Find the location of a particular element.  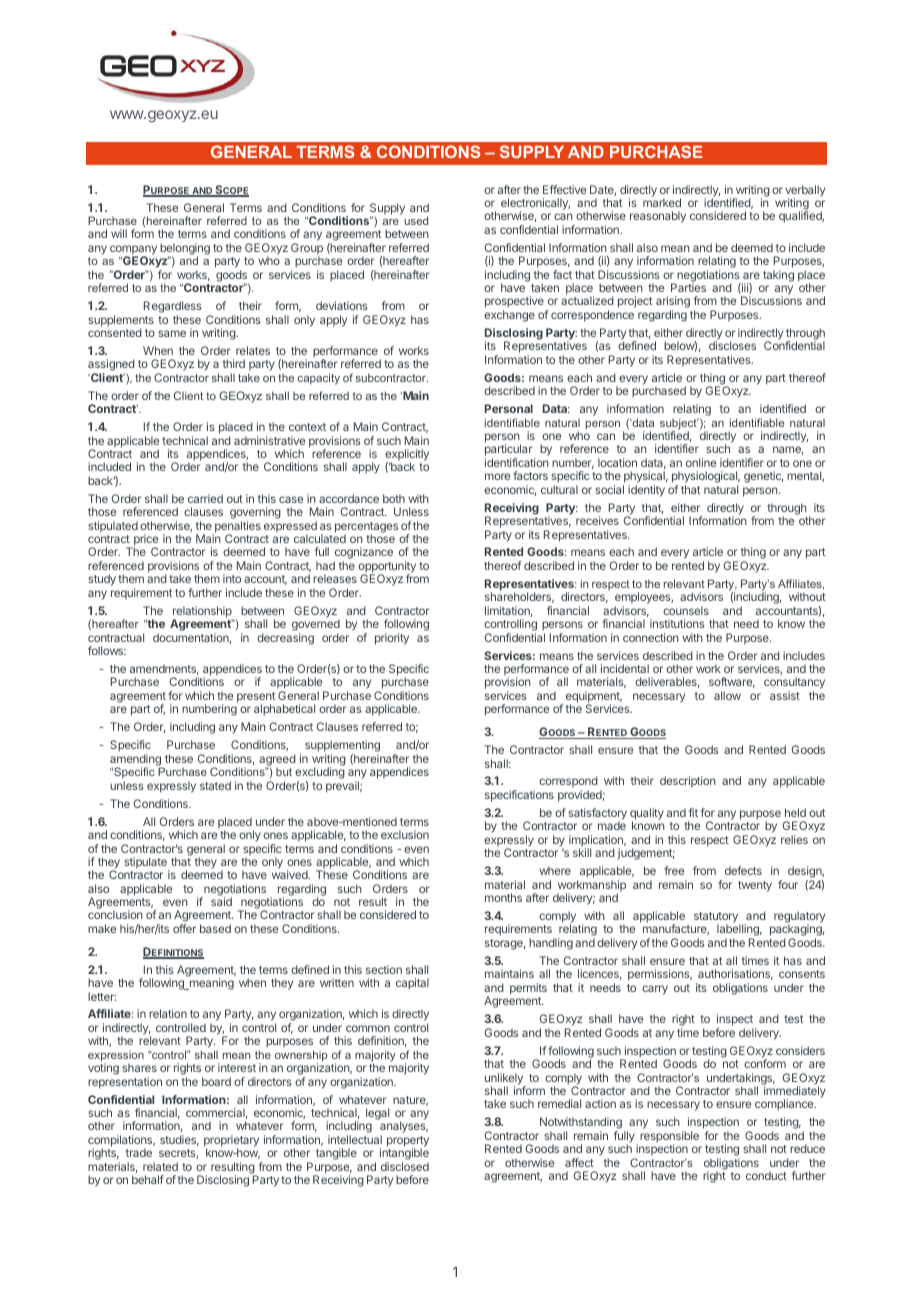

reasonably is located at coordinates (658, 217).
